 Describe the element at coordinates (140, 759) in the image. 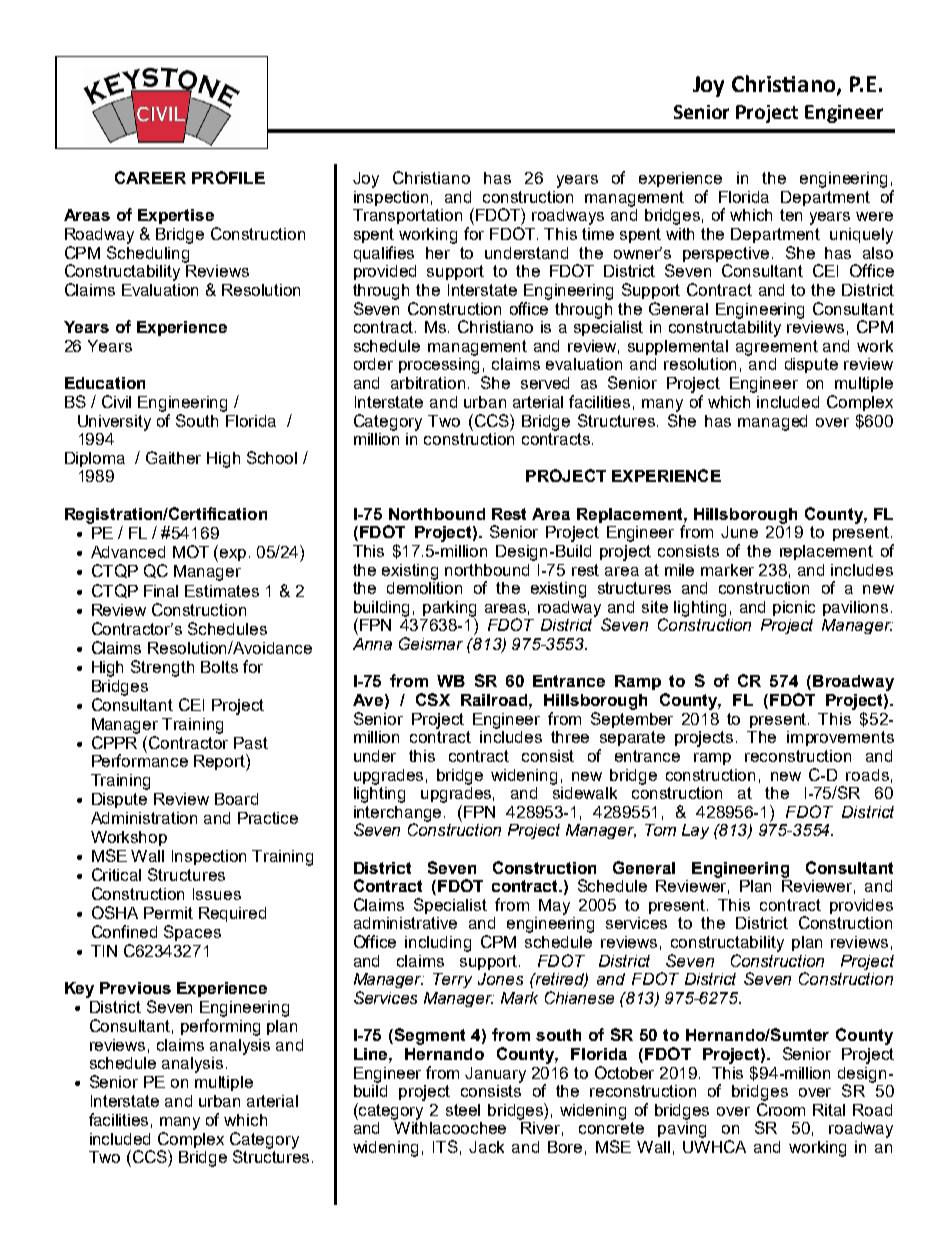

I see `Performance` at that location.
